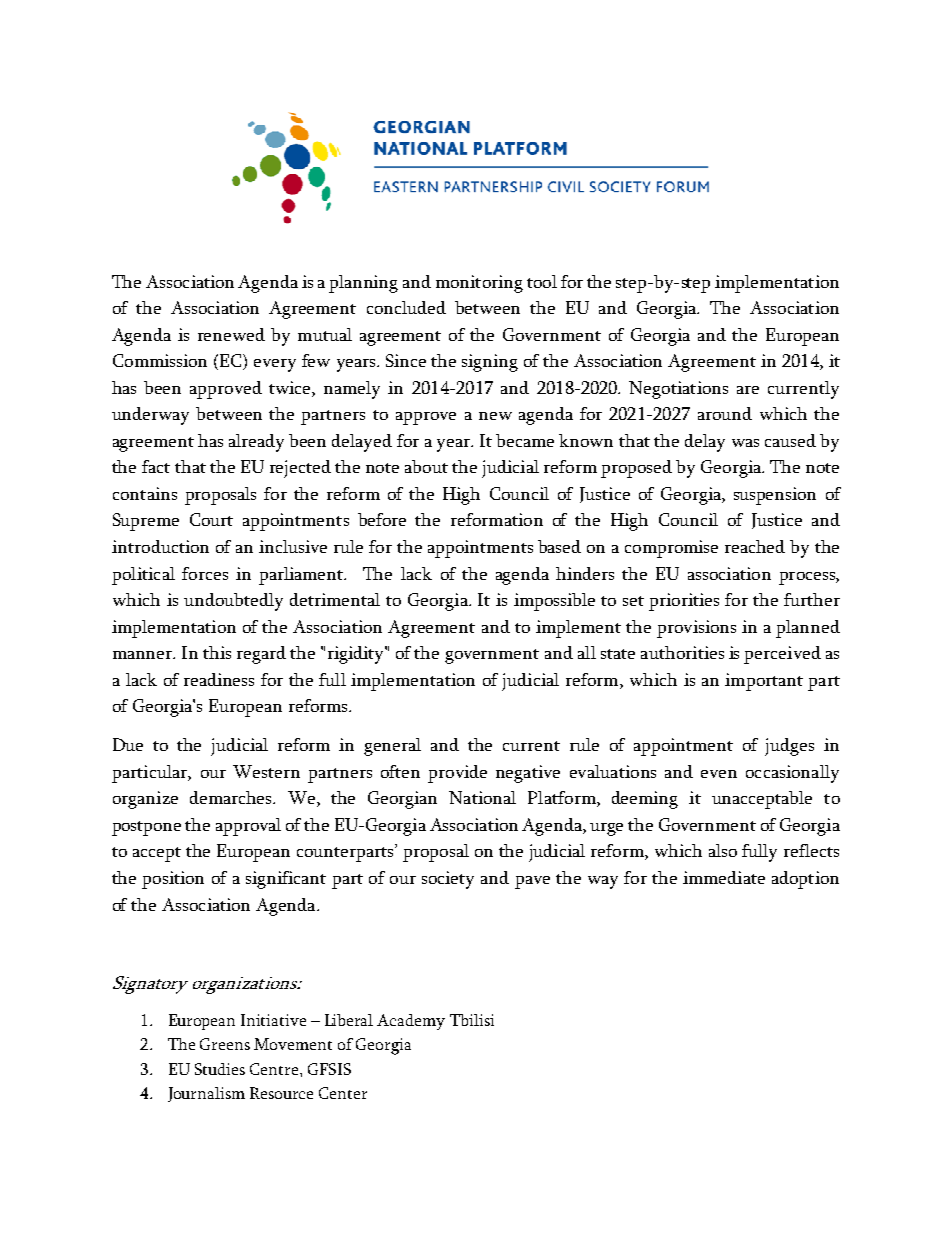 The width and height of the image is (952, 1233). Describe the element at coordinates (231, 334) in the image. I see `renewed` at that location.
